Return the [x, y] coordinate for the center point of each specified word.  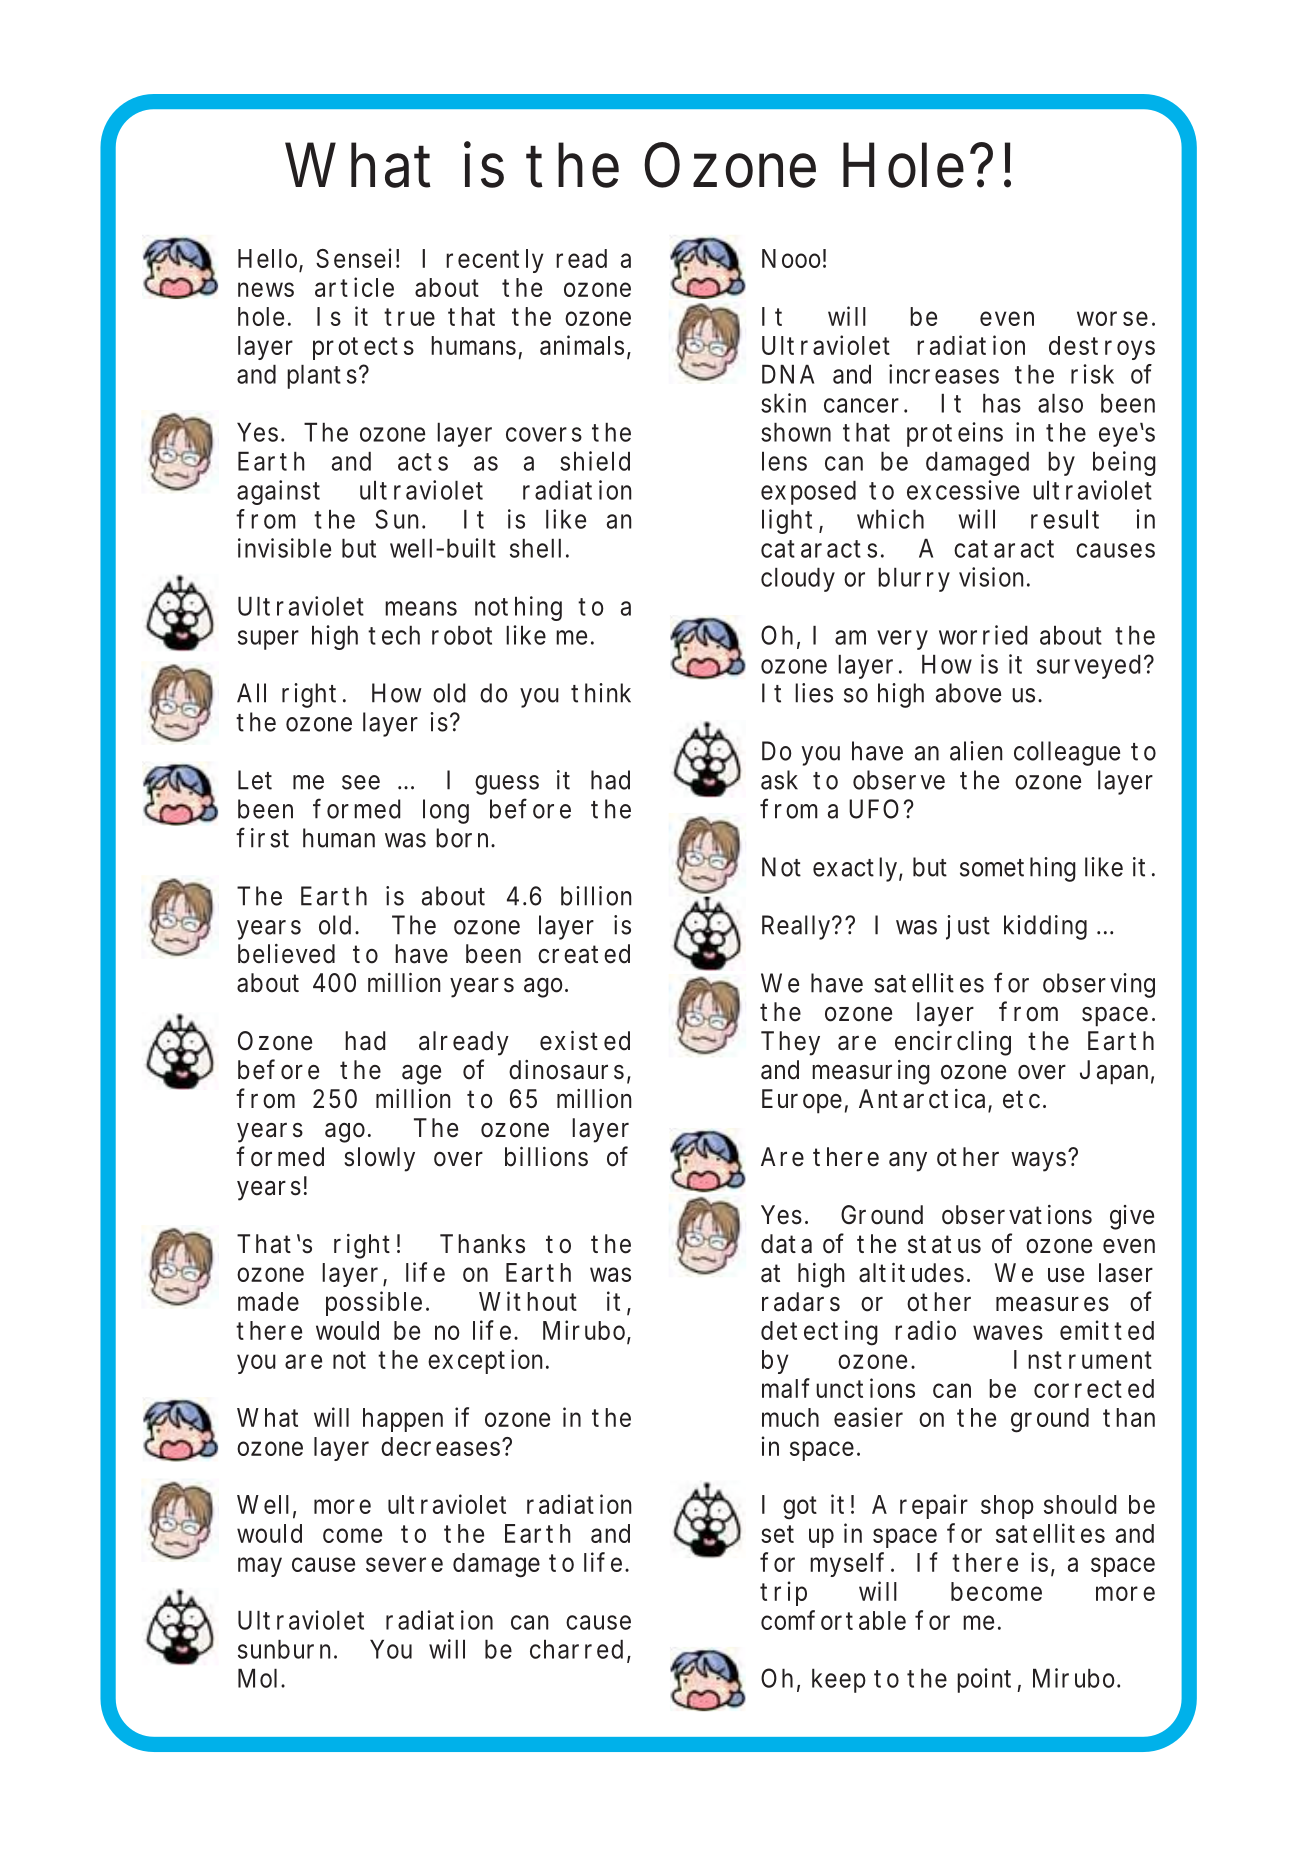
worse [1112, 318]
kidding [1045, 927]
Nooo [791, 258]
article [354, 287]
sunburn [284, 1649]
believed [286, 954]
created [584, 954]
